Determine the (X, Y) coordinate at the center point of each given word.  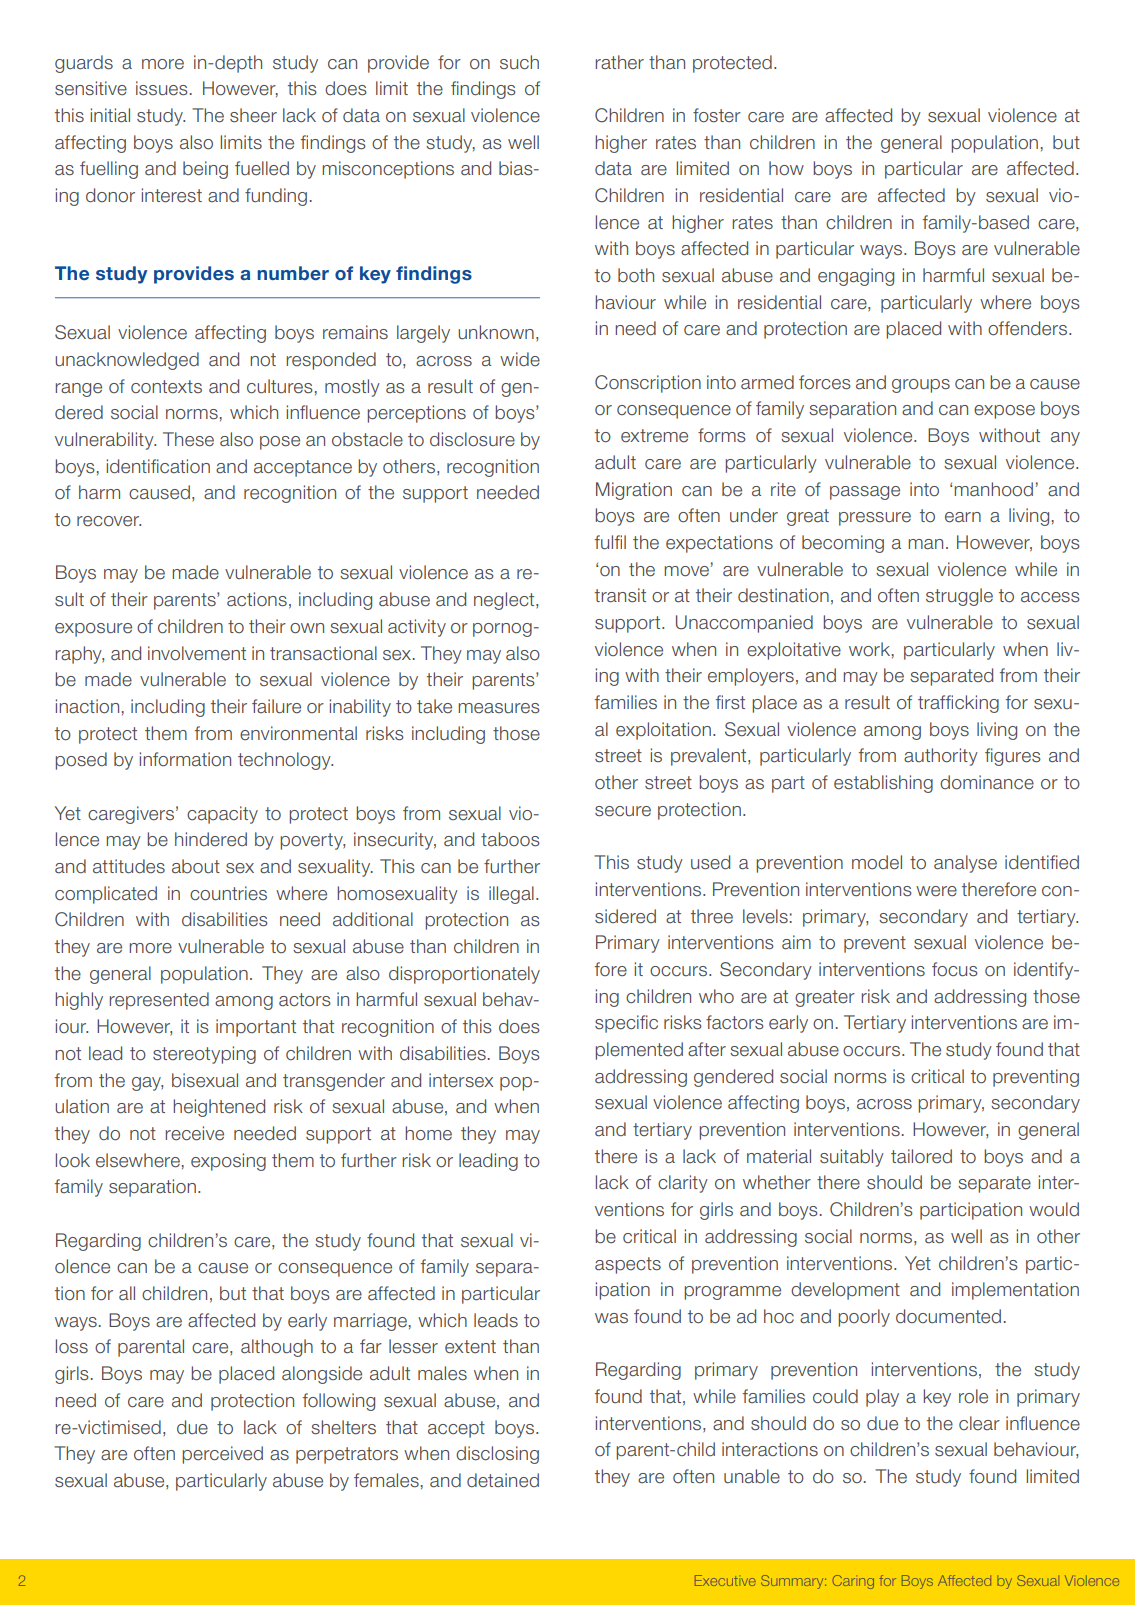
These (188, 439)
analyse (965, 864)
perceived (222, 1455)
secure (623, 811)
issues (162, 88)
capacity (222, 815)
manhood (993, 489)
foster (717, 115)
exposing (228, 1162)
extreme (654, 436)
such (519, 62)
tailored (921, 1156)
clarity (683, 1184)
